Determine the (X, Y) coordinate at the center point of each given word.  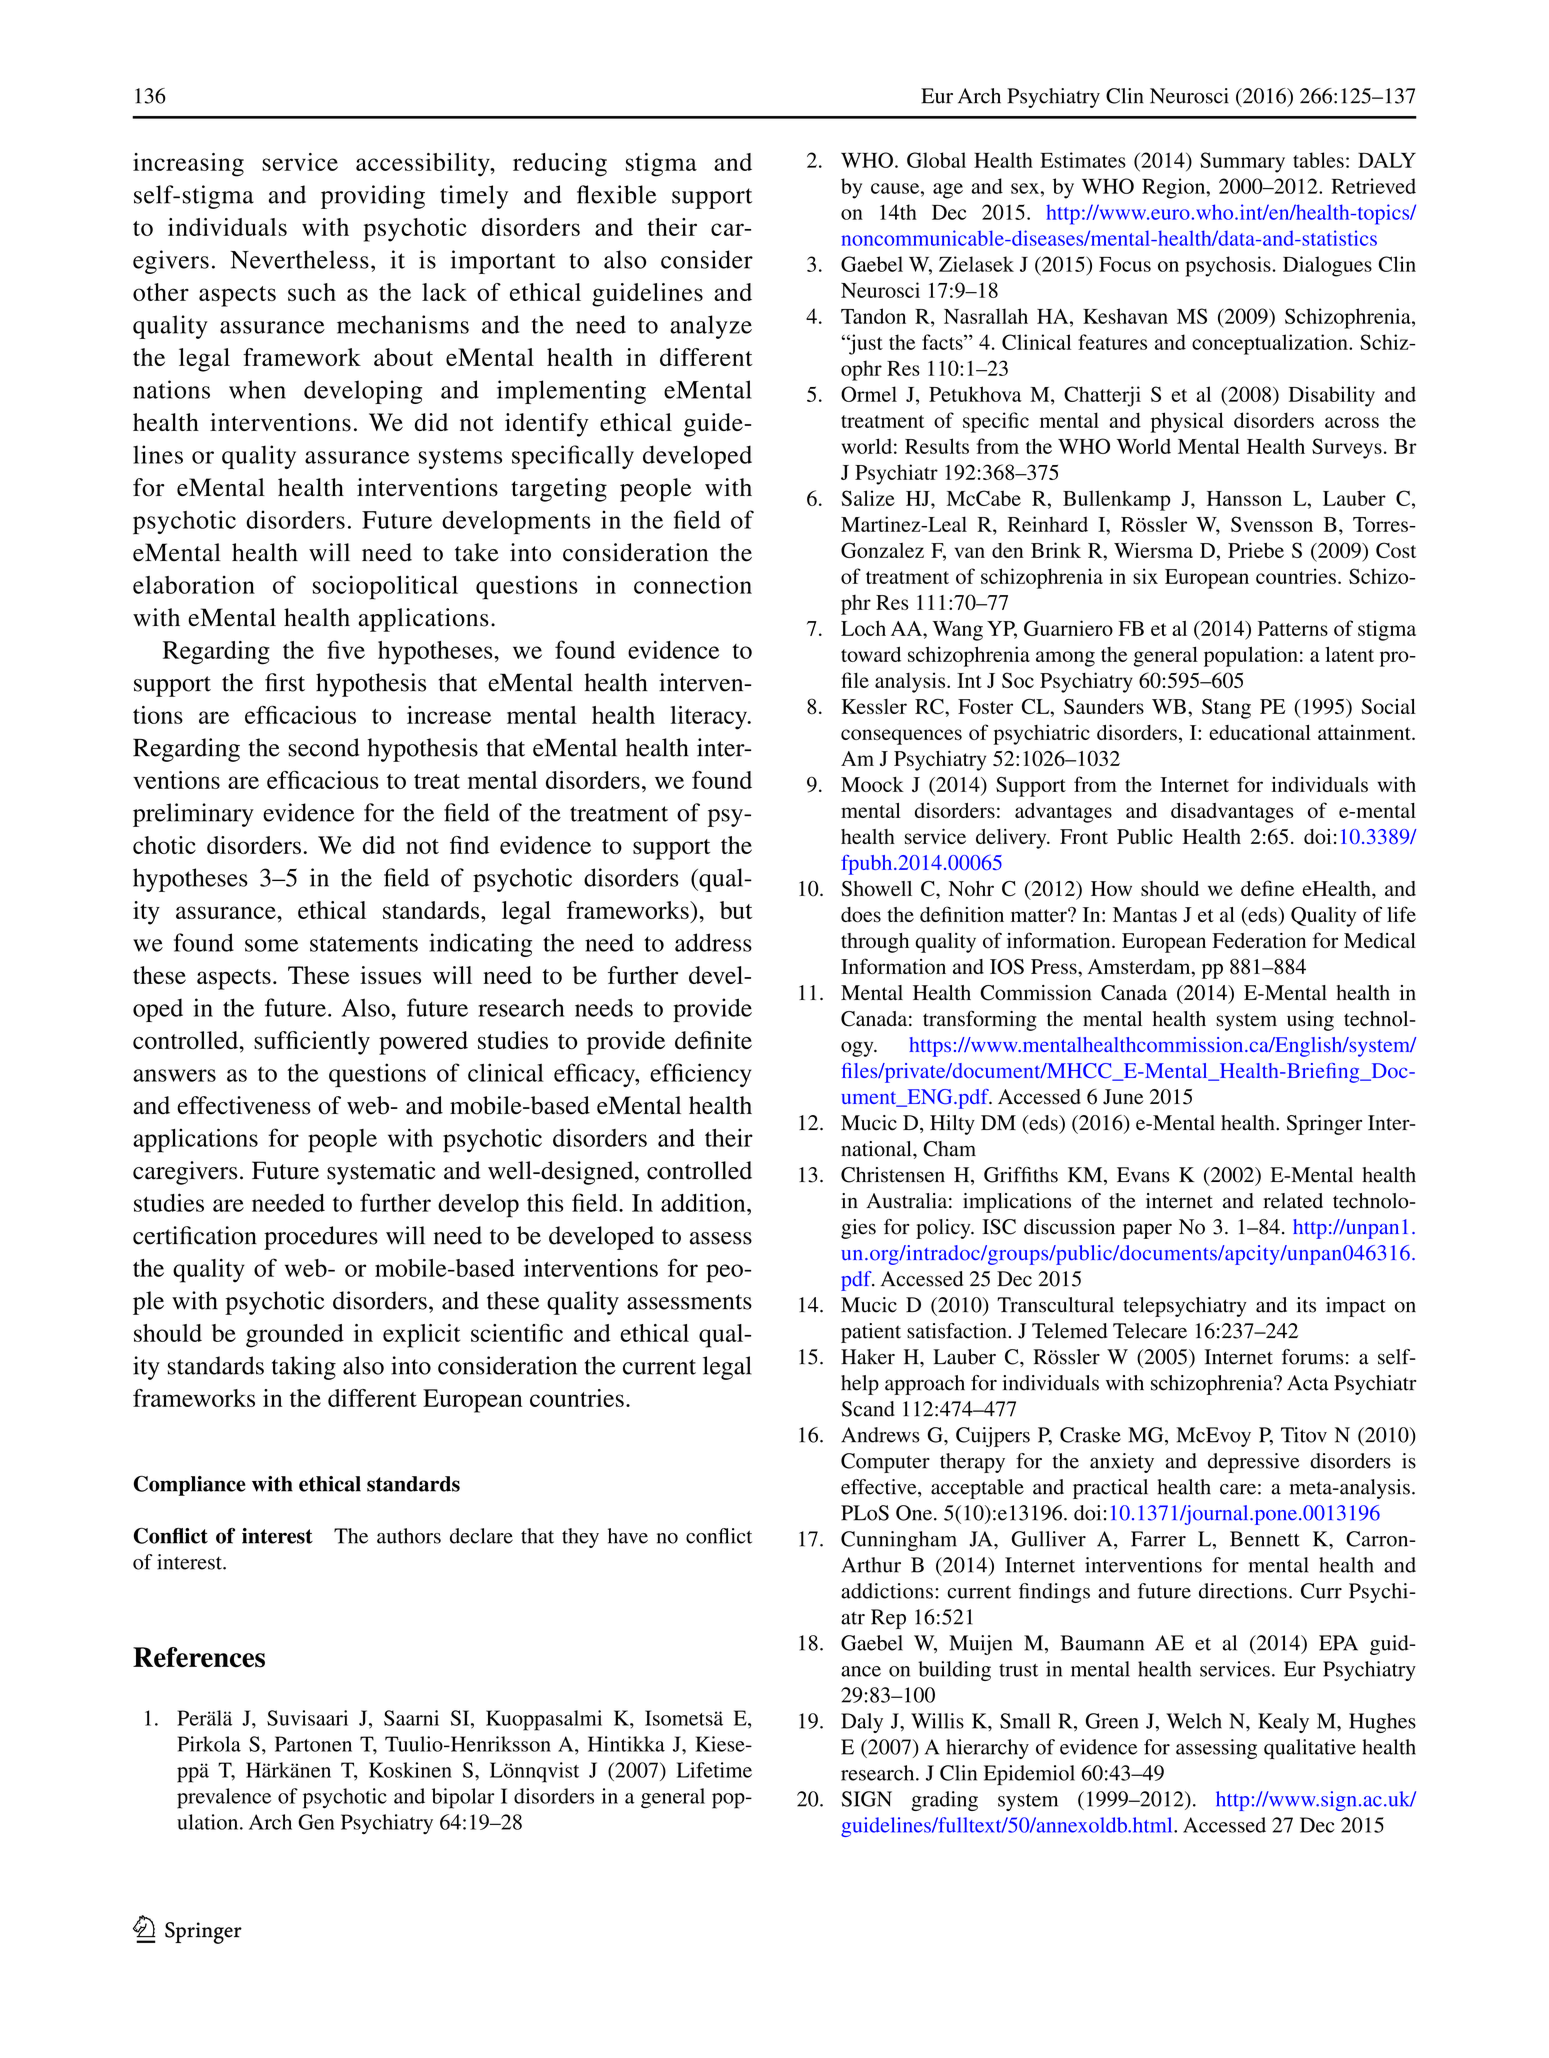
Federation (1259, 941)
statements (364, 944)
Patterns (1293, 628)
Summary (1242, 162)
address (713, 942)
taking (304, 1368)
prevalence (224, 1798)
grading (944, 1801)
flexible (617, 194)
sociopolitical (385, 587)
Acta (1308, 1383)
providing (373, 197)
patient (871, 1333)
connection (693, 584)
